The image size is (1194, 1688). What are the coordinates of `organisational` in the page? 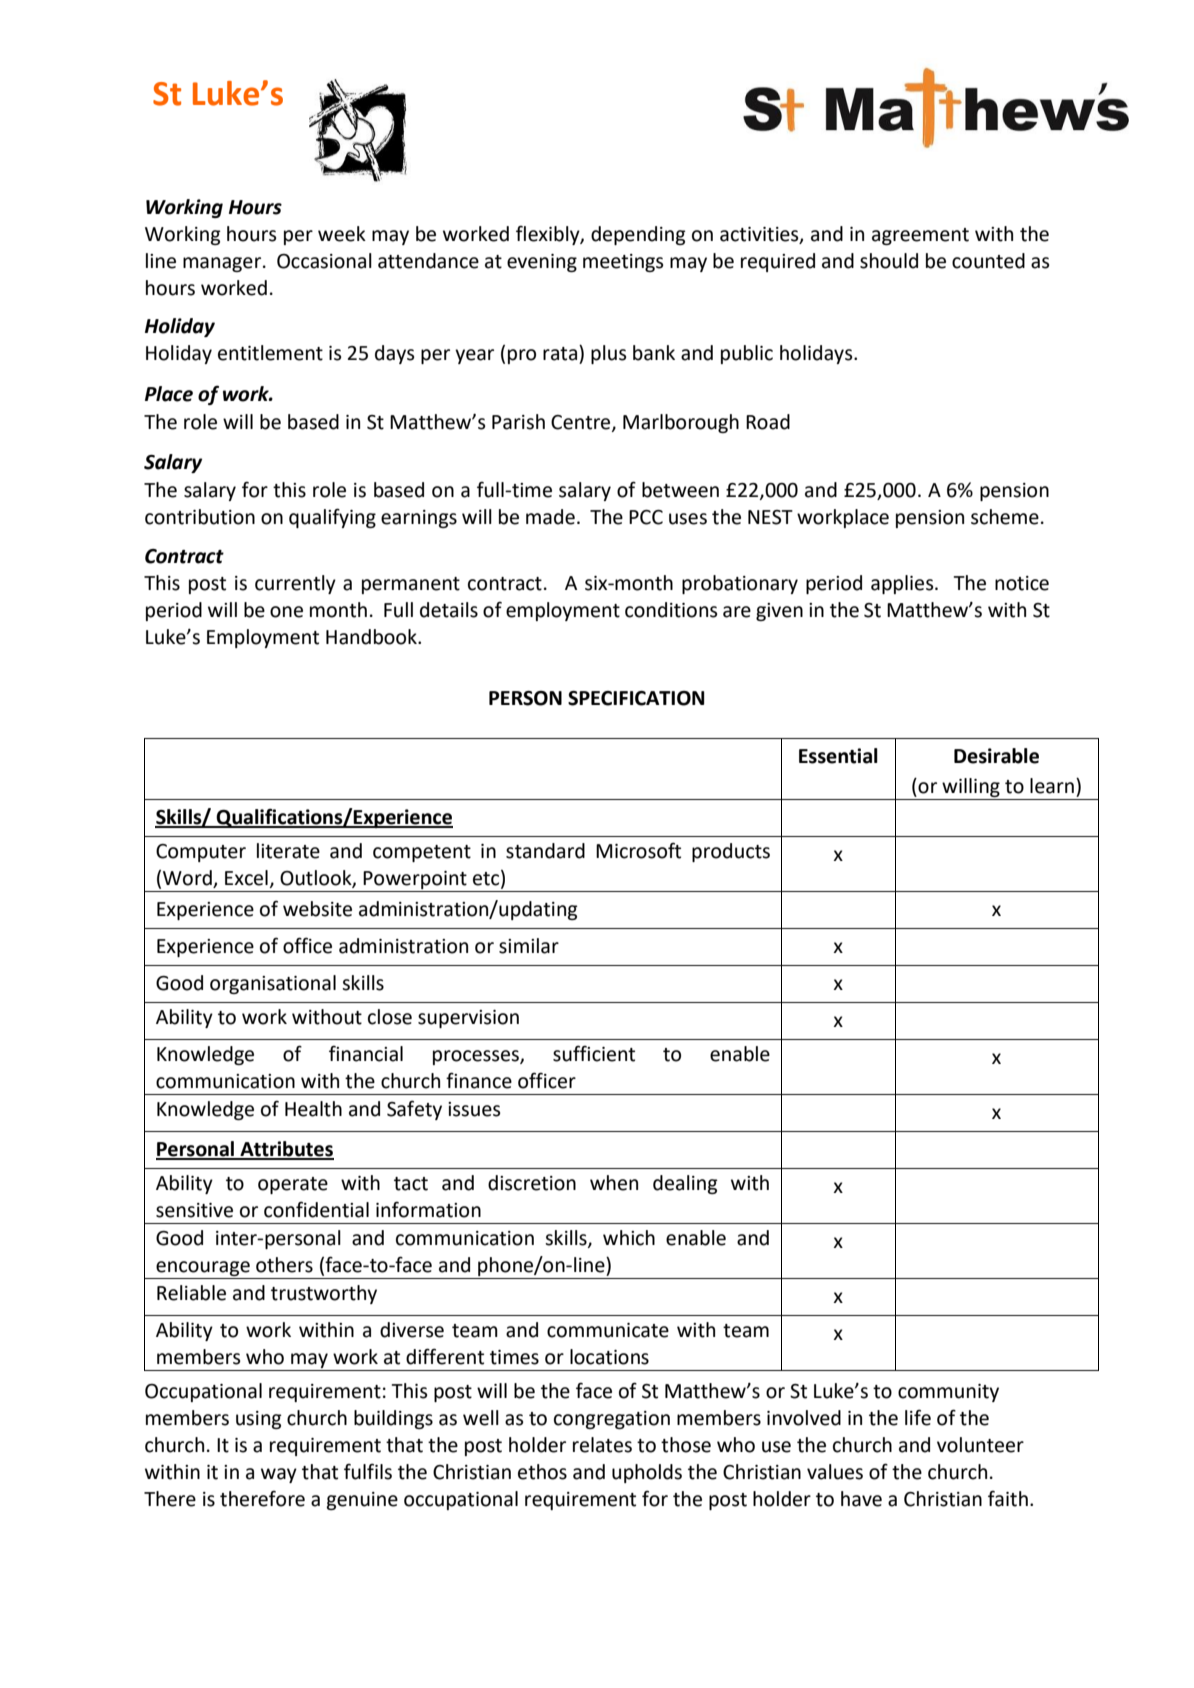 It's located at (273, 984).
